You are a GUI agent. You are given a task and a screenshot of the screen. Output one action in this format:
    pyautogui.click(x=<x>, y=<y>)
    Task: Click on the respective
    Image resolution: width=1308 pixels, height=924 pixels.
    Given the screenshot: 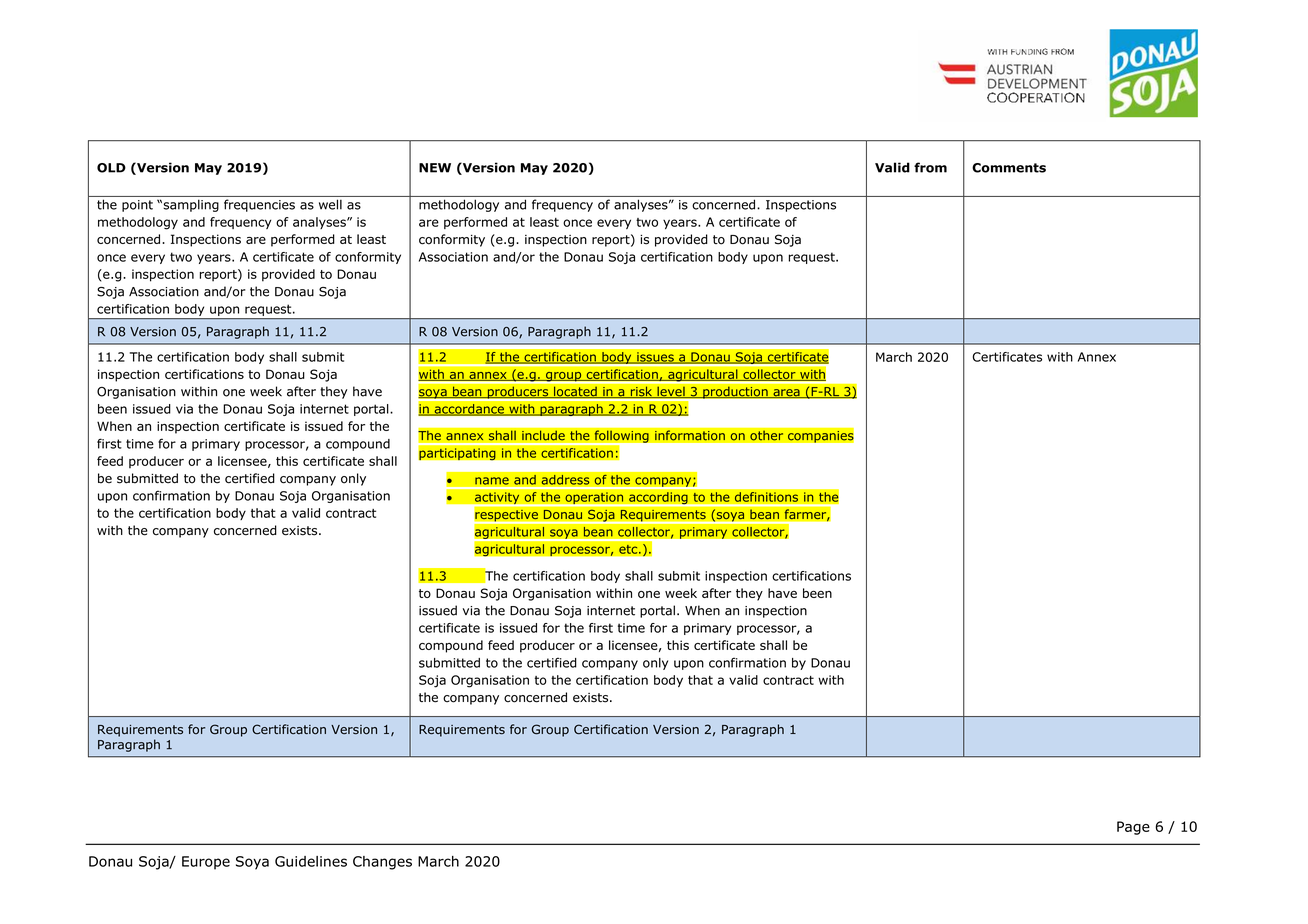 What is the action you would take?
    pyautogui.click(x=506, y=515)
